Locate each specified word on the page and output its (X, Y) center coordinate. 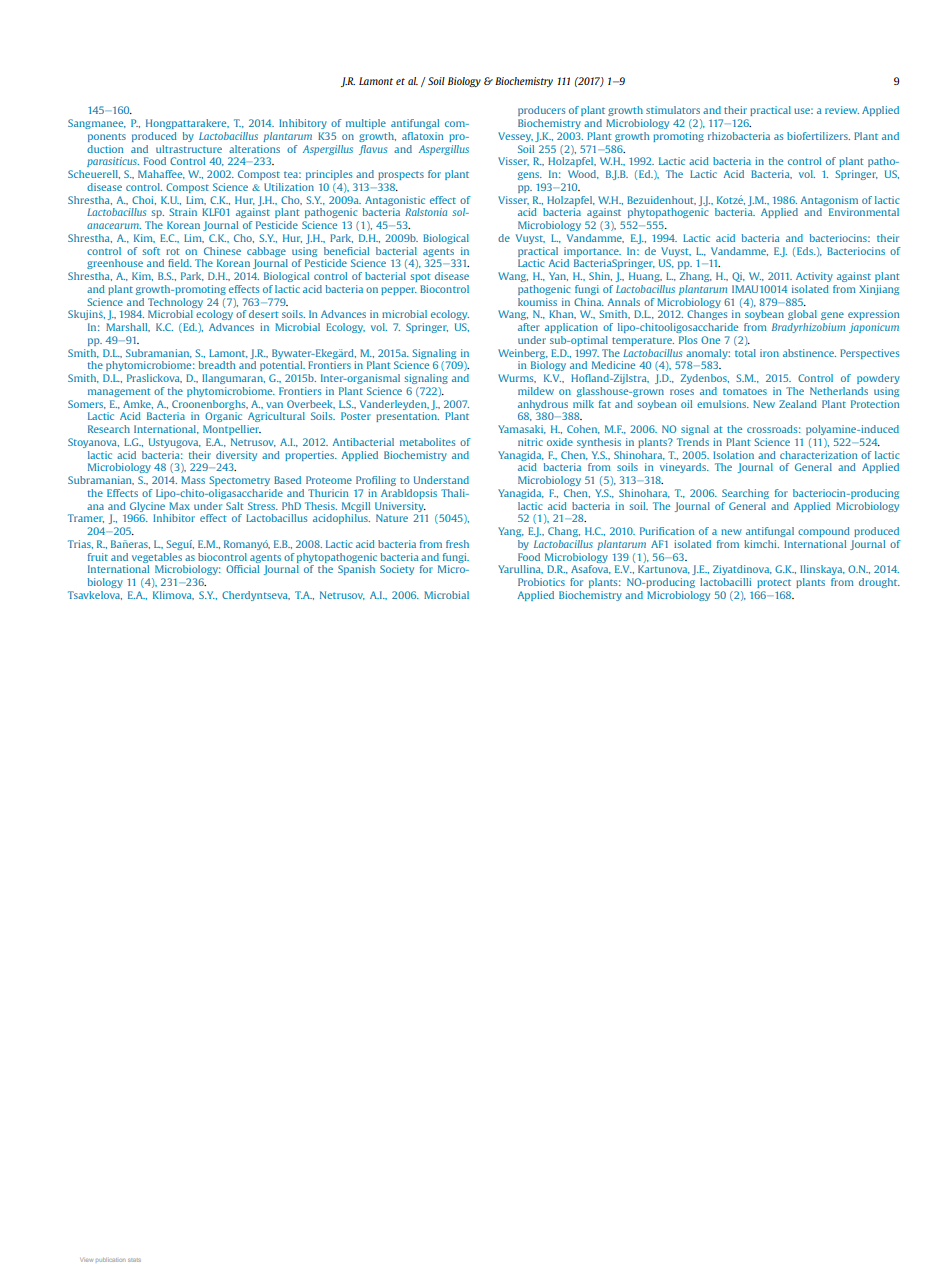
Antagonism (829, 201)
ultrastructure (189, 149)
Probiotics (541, 582)
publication (110, 1260)
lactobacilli (725, 582)
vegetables (157, 558)
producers (542, 111)
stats (134, 1260)
